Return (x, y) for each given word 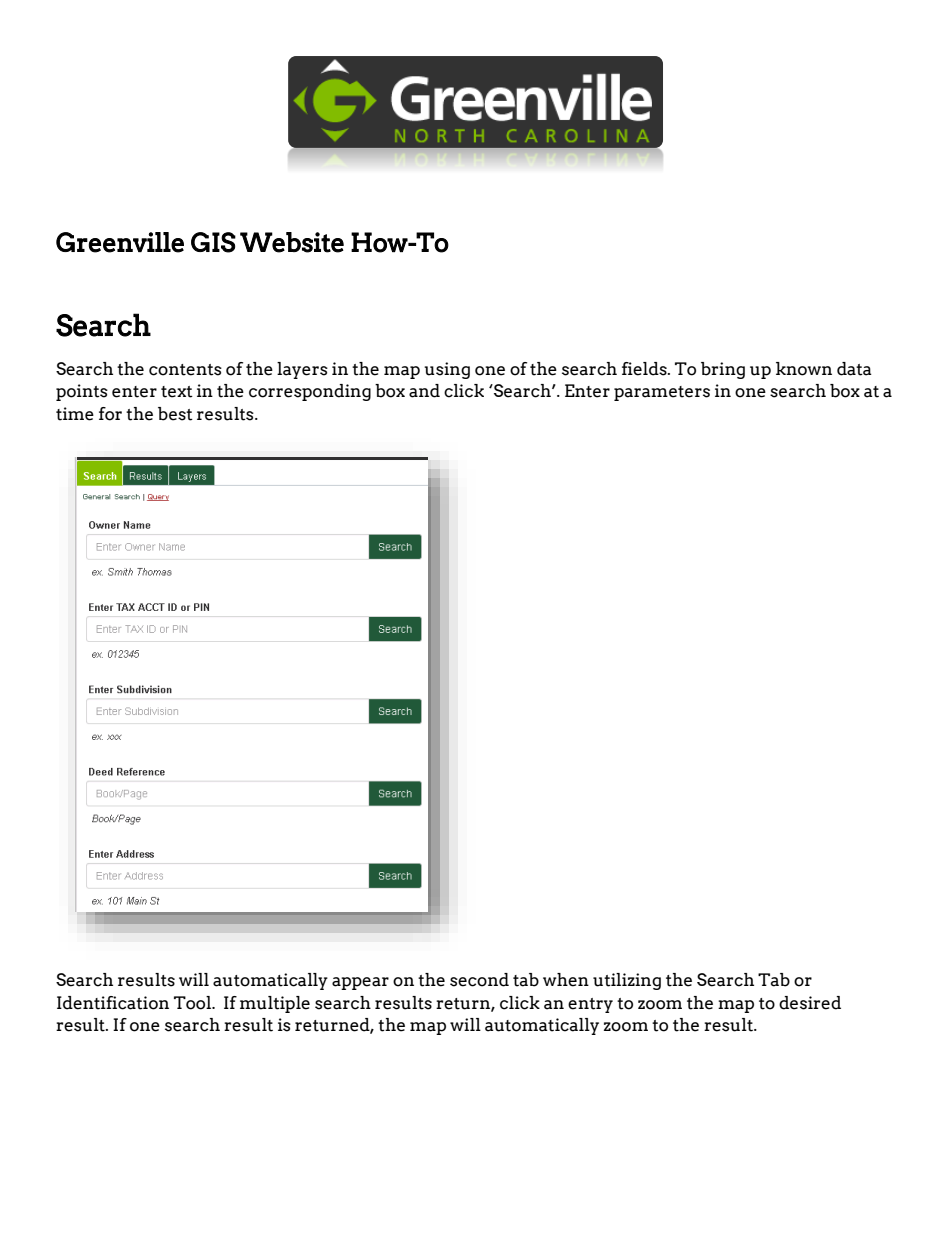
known (804, 369)
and (424, 391)
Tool (194, 1003)
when (566, 980)
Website (292, 242)
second (479, 980)
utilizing (627, 981)
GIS (213, 242)
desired (810, 1003)
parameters (662, 393)
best (175, 414)
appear (360, 983)
